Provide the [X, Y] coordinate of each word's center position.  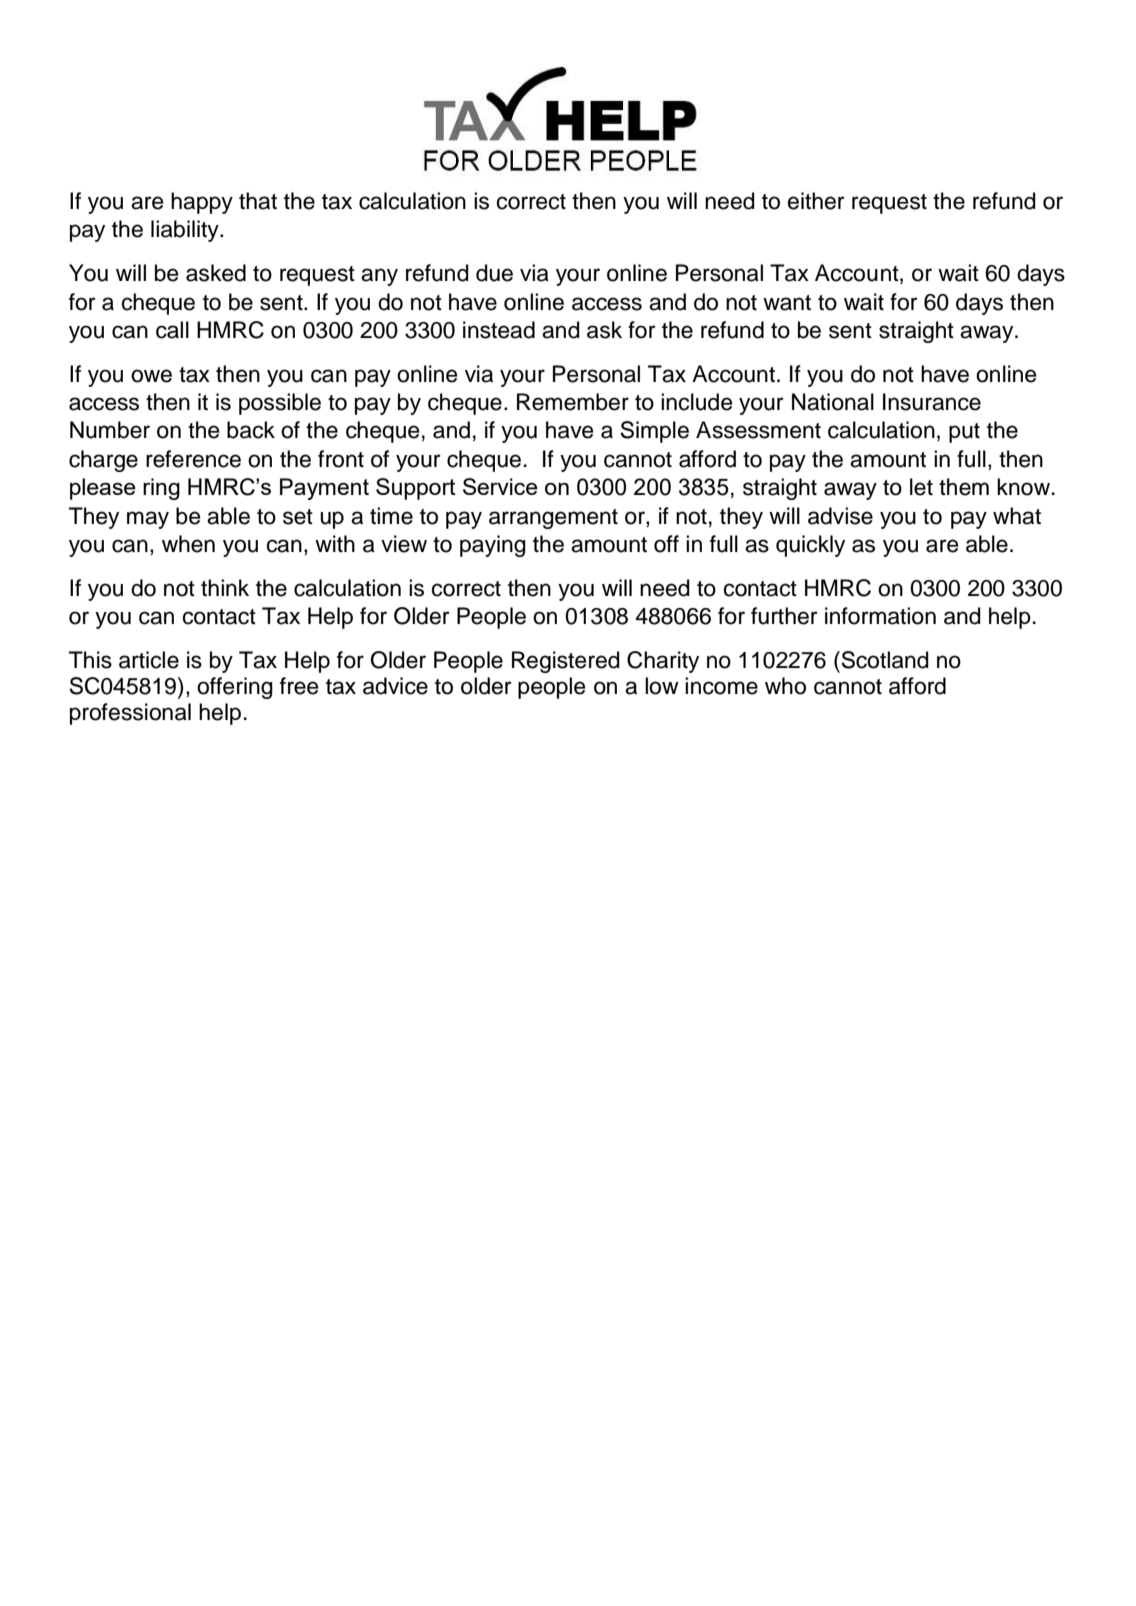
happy [202, 203]
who [785, 686]
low [662, 686]
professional [130, 714]
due [494, 273]
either [816, 201]
